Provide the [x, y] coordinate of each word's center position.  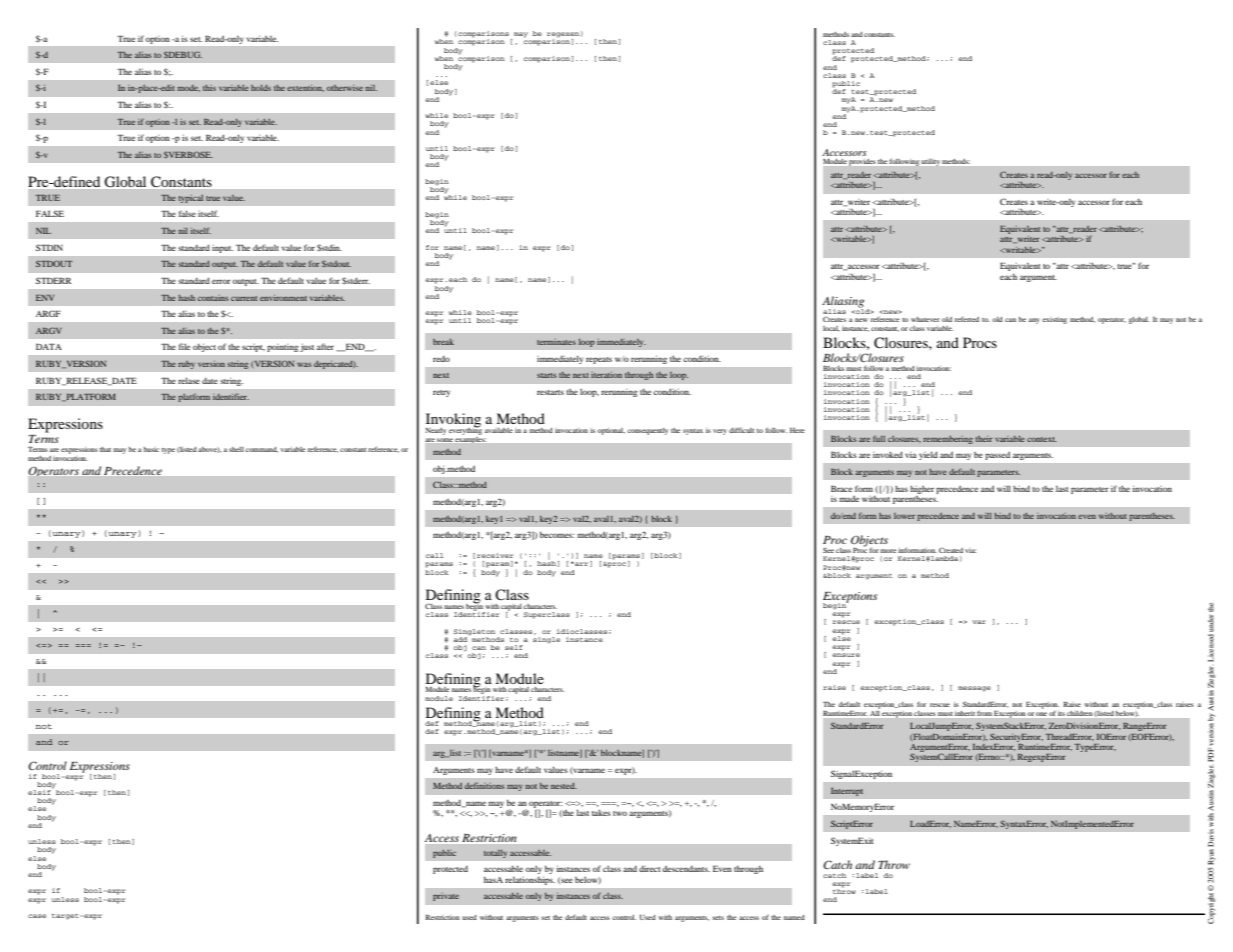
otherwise [345, 88]
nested [564, 786]
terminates [556, 342]
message [974, 689]
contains [213, 298]
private [446, 897]
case [37, 916]
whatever [925, 319]
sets [718, 918]
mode [189, 88]
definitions [484, 785]
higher [922, 489]
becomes [557, 534]
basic [151, 449]
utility [931, 162]
